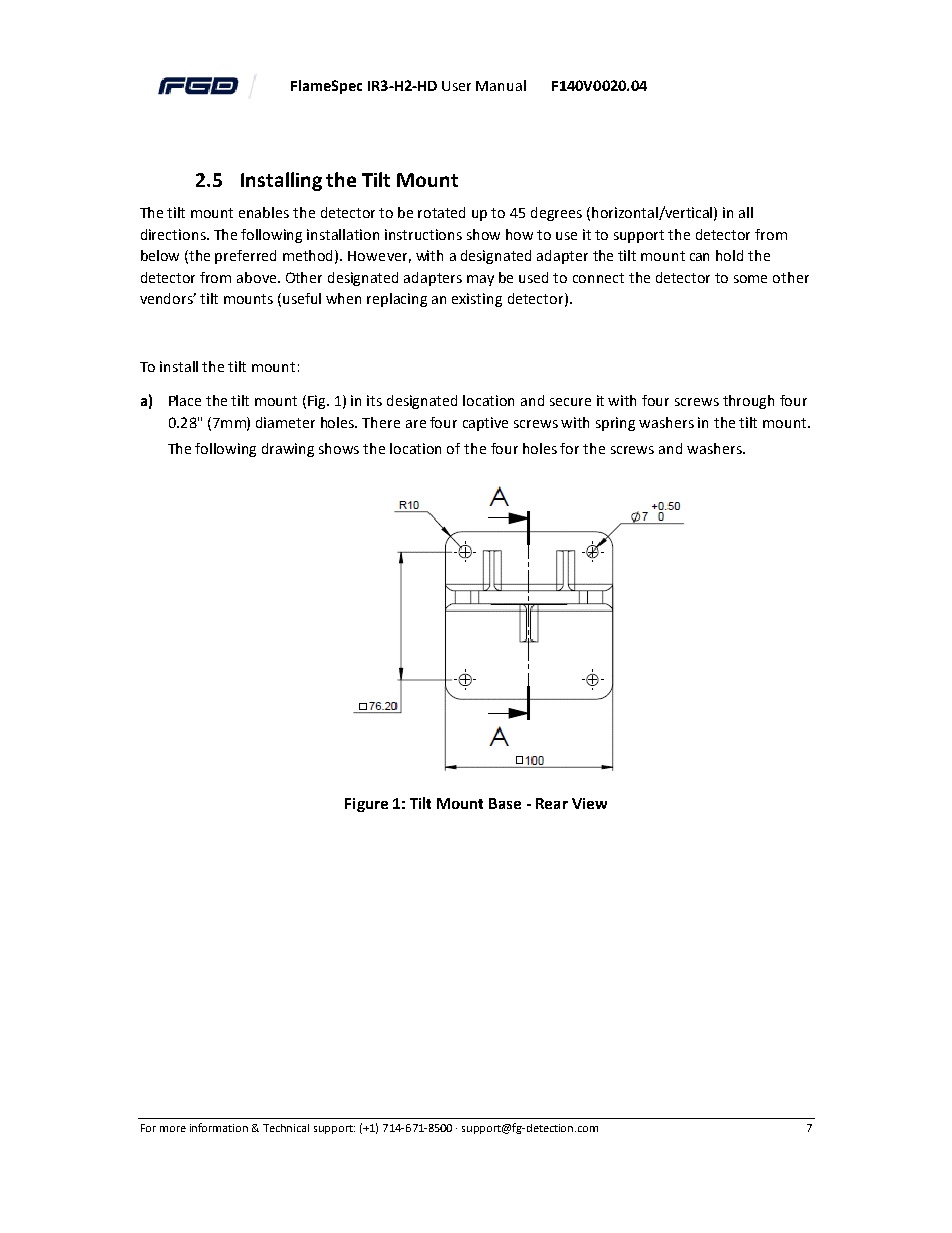 This screenshot has height=1233, width=952. I want to click on can, so click(699, 257).
